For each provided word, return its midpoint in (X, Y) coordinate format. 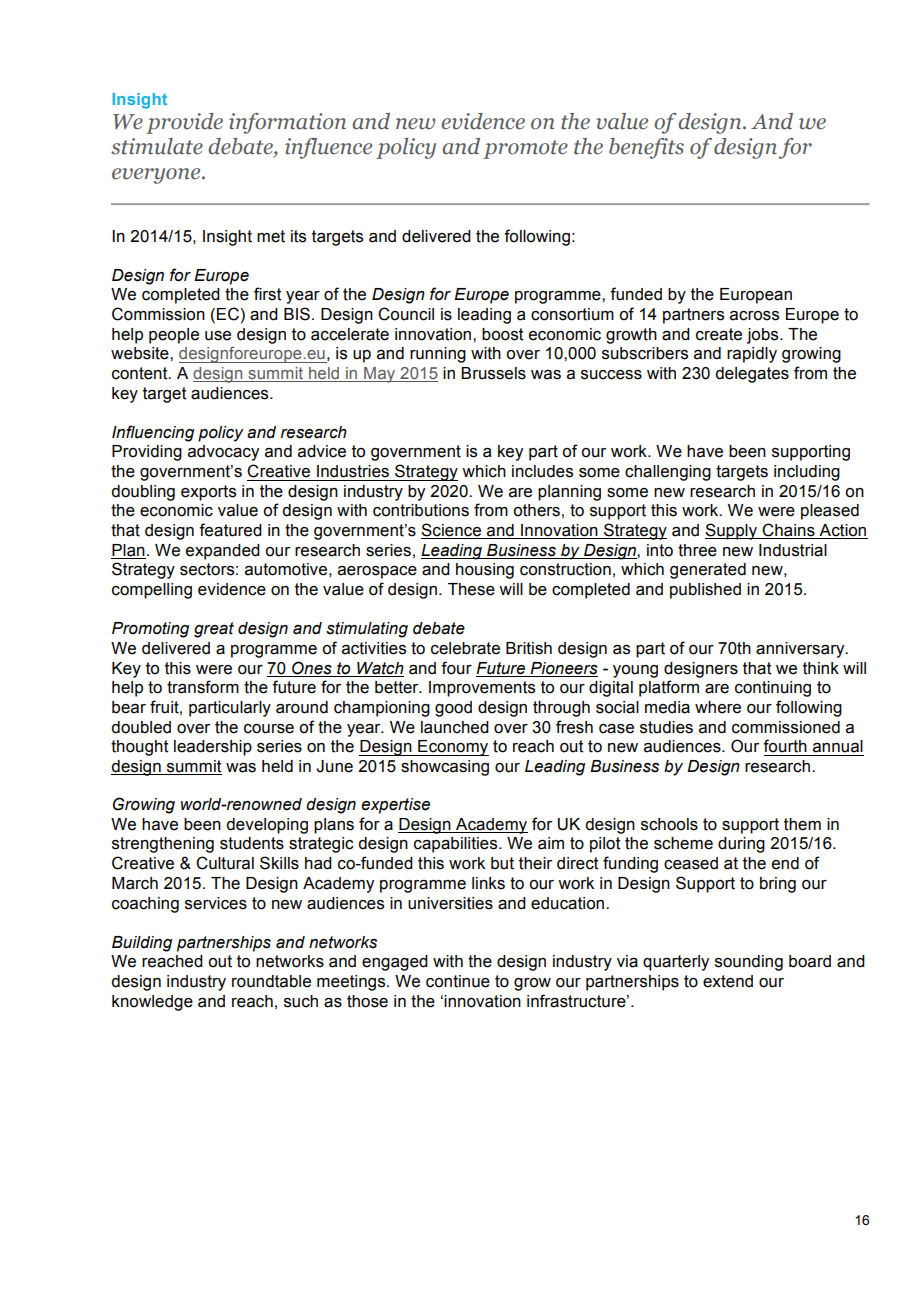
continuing (773, 689)
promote (525, 149)
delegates (752, 375)
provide (184, 123)
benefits (646, 148)
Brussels (493, 373)
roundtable (271, 981)
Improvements (482, 689)
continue (458, 981)
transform (203, 687)
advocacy (223, 453)
